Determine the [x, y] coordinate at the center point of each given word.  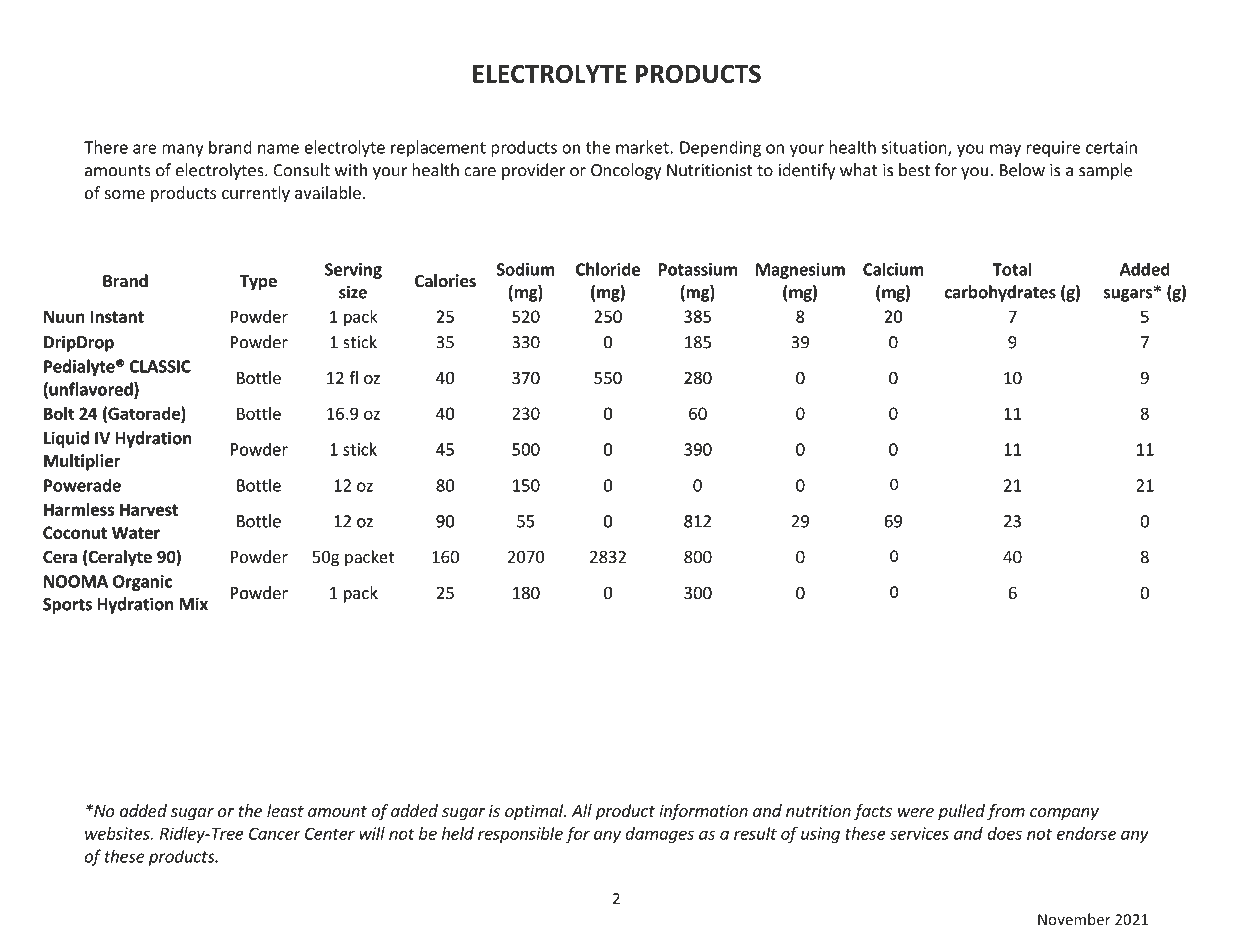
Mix [194, 604]
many [183, 150]
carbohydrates [1000, 293]
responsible [520, 835]
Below [1022, 170]
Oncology [626, 171]
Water [136, 532]
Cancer [274, 833]
